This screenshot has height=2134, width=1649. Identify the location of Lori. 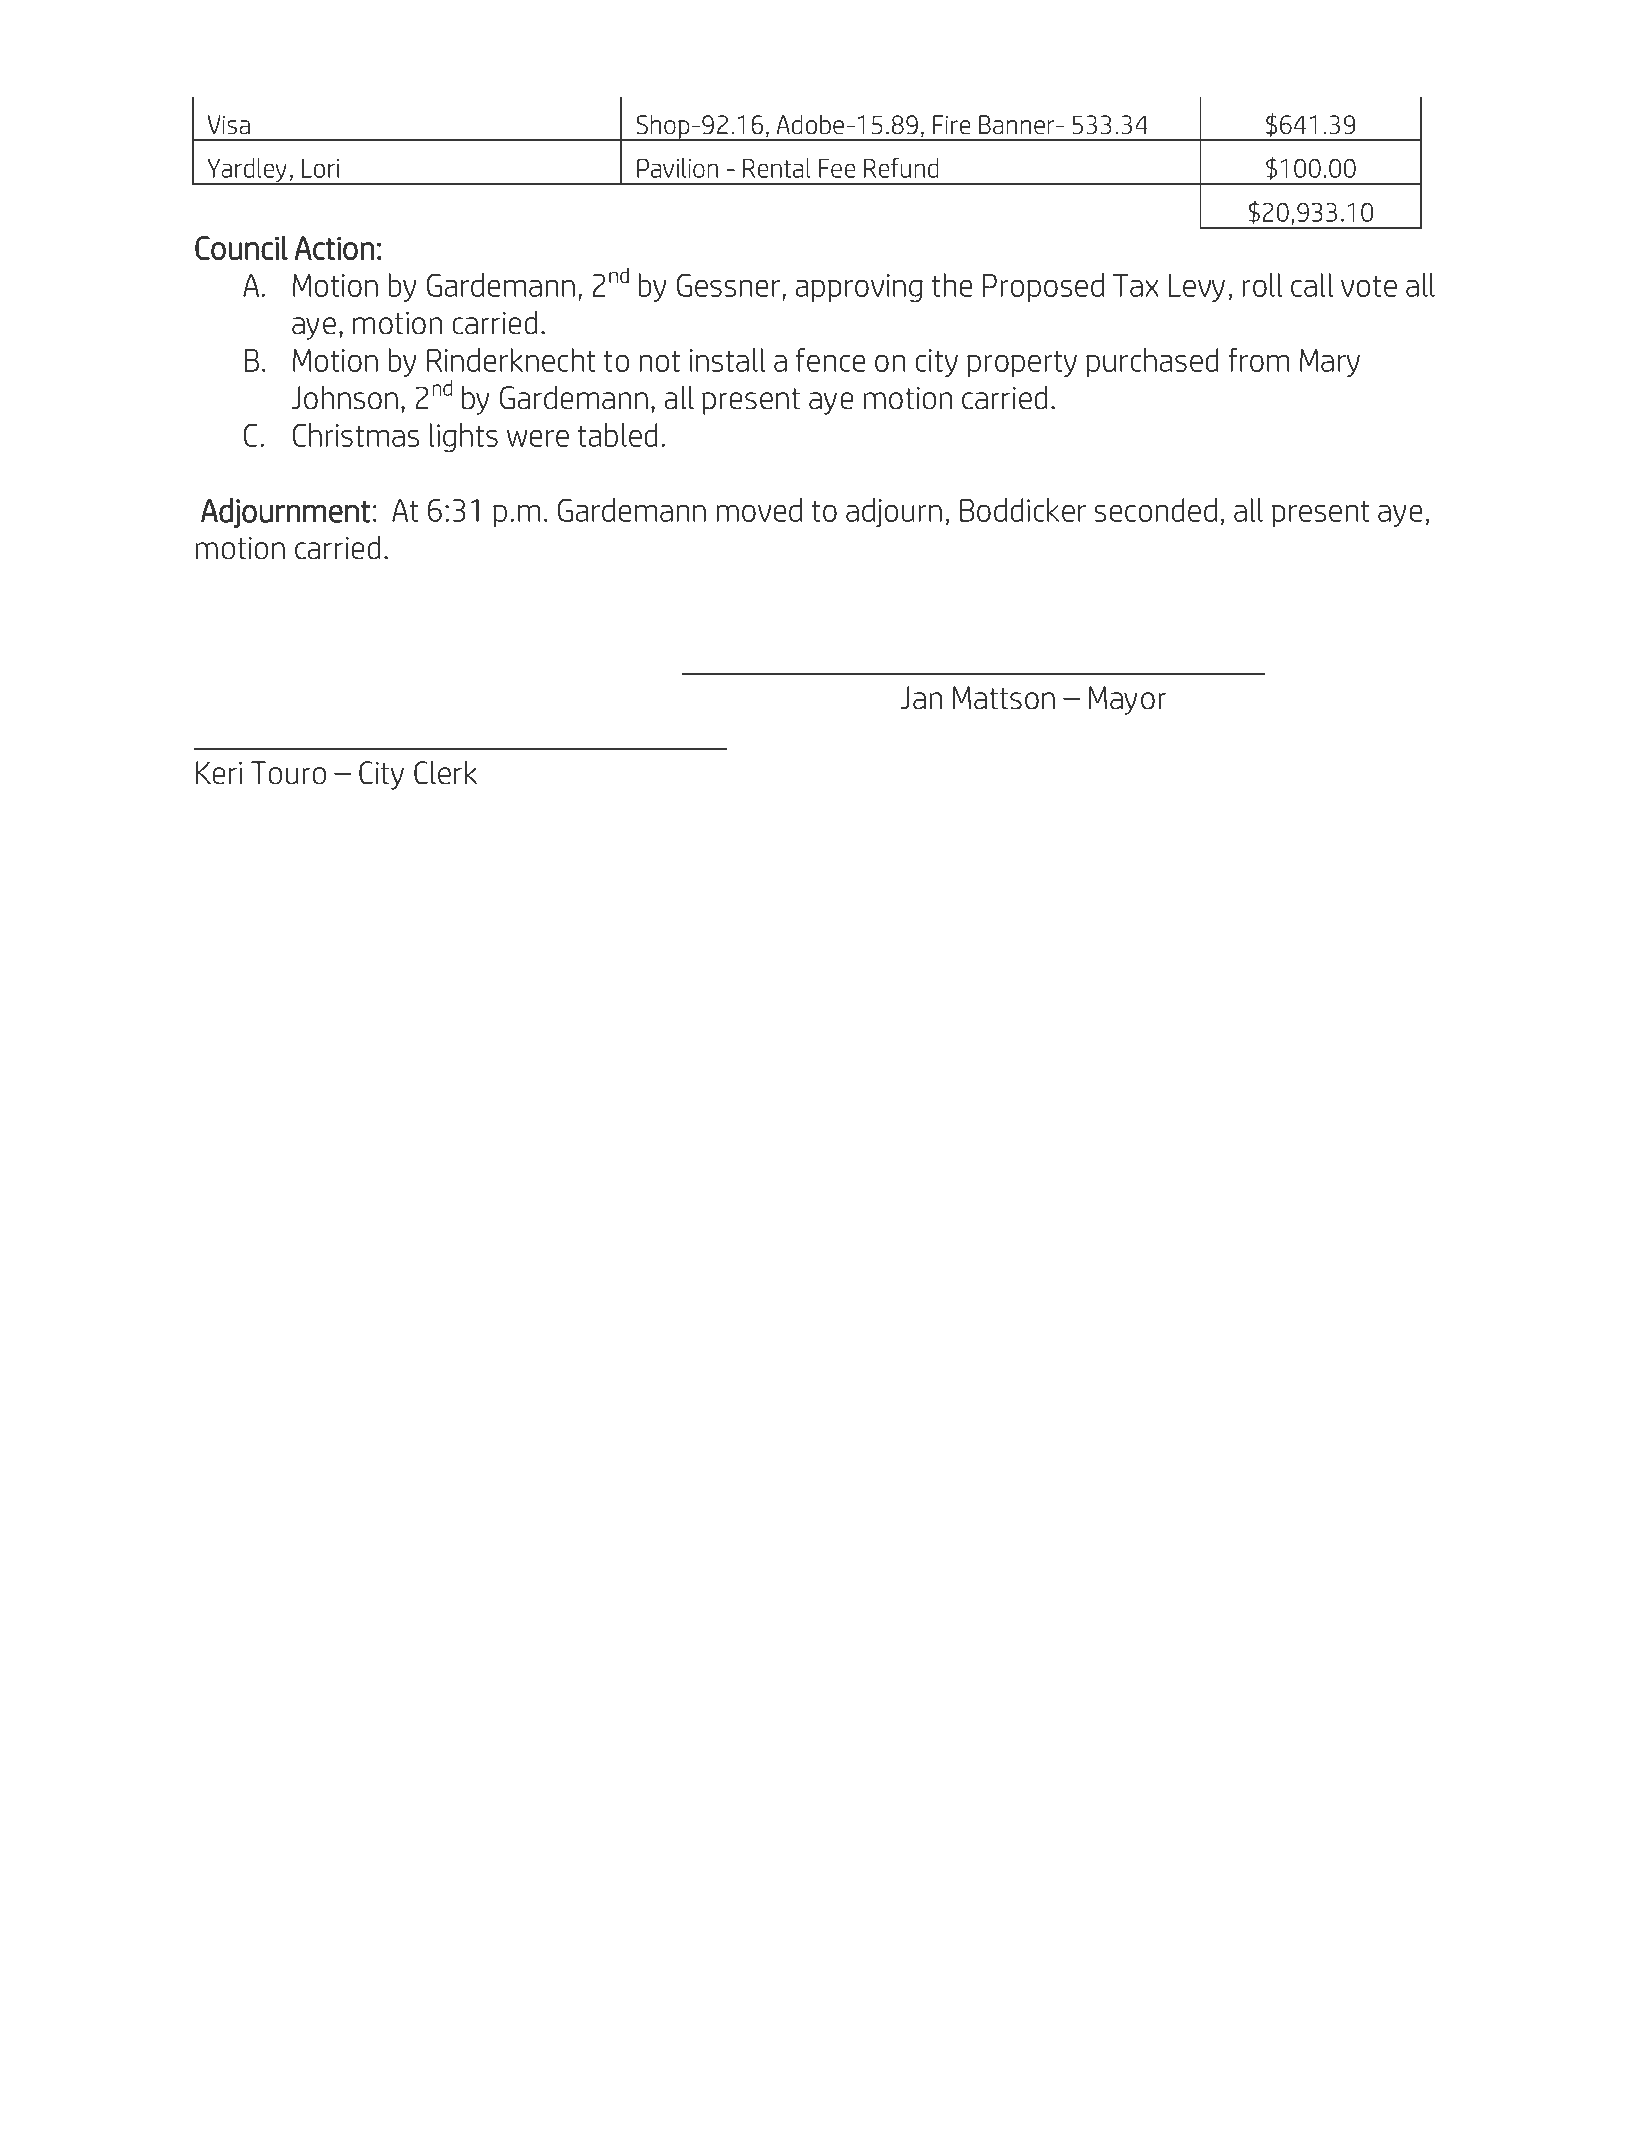
(321, 168).
